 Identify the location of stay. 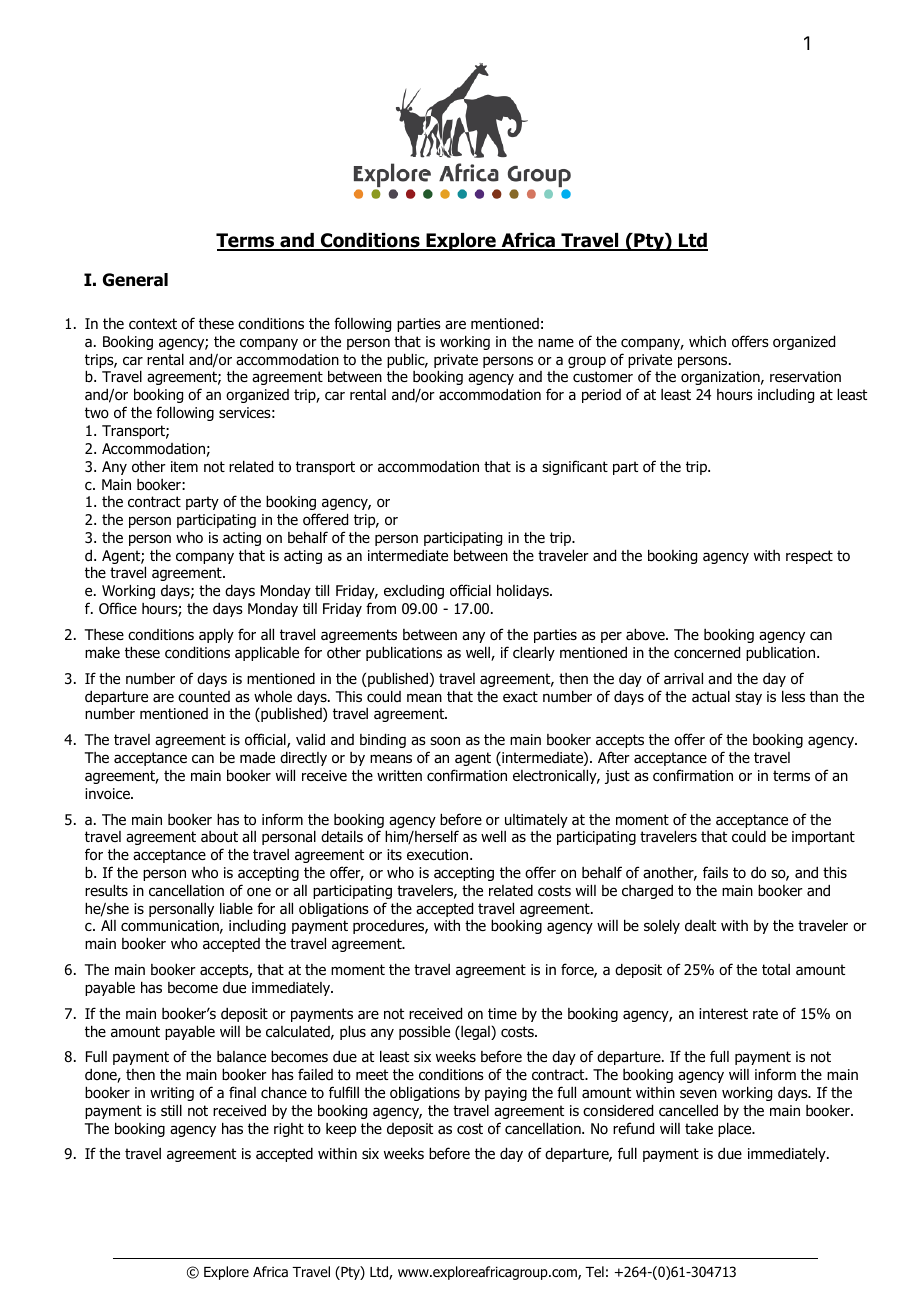
(748, 698).
